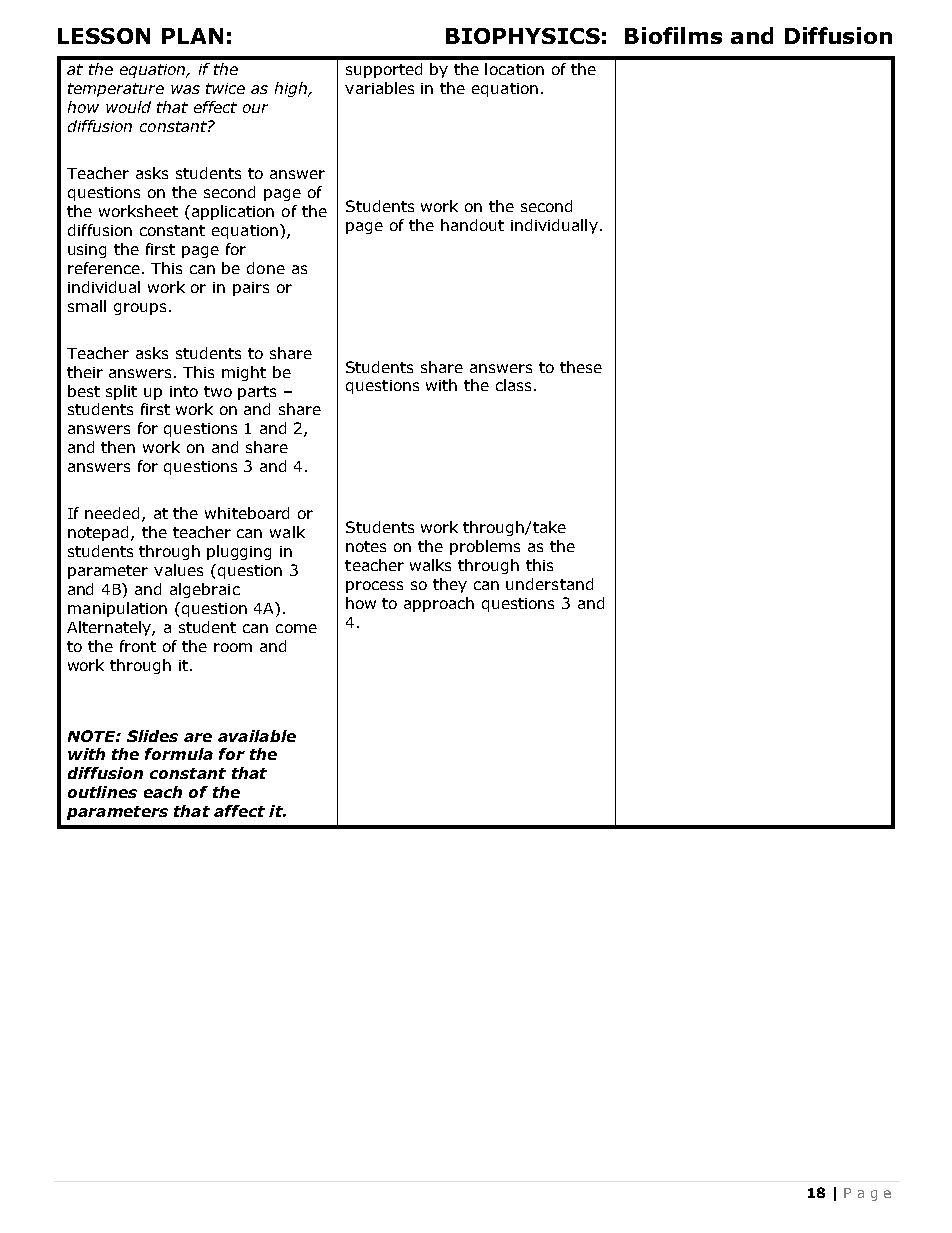 The image size is (952, 1233). Describe the element at coordinates (673, 35) in the screenshot. I see `Biofilms` at that location.
